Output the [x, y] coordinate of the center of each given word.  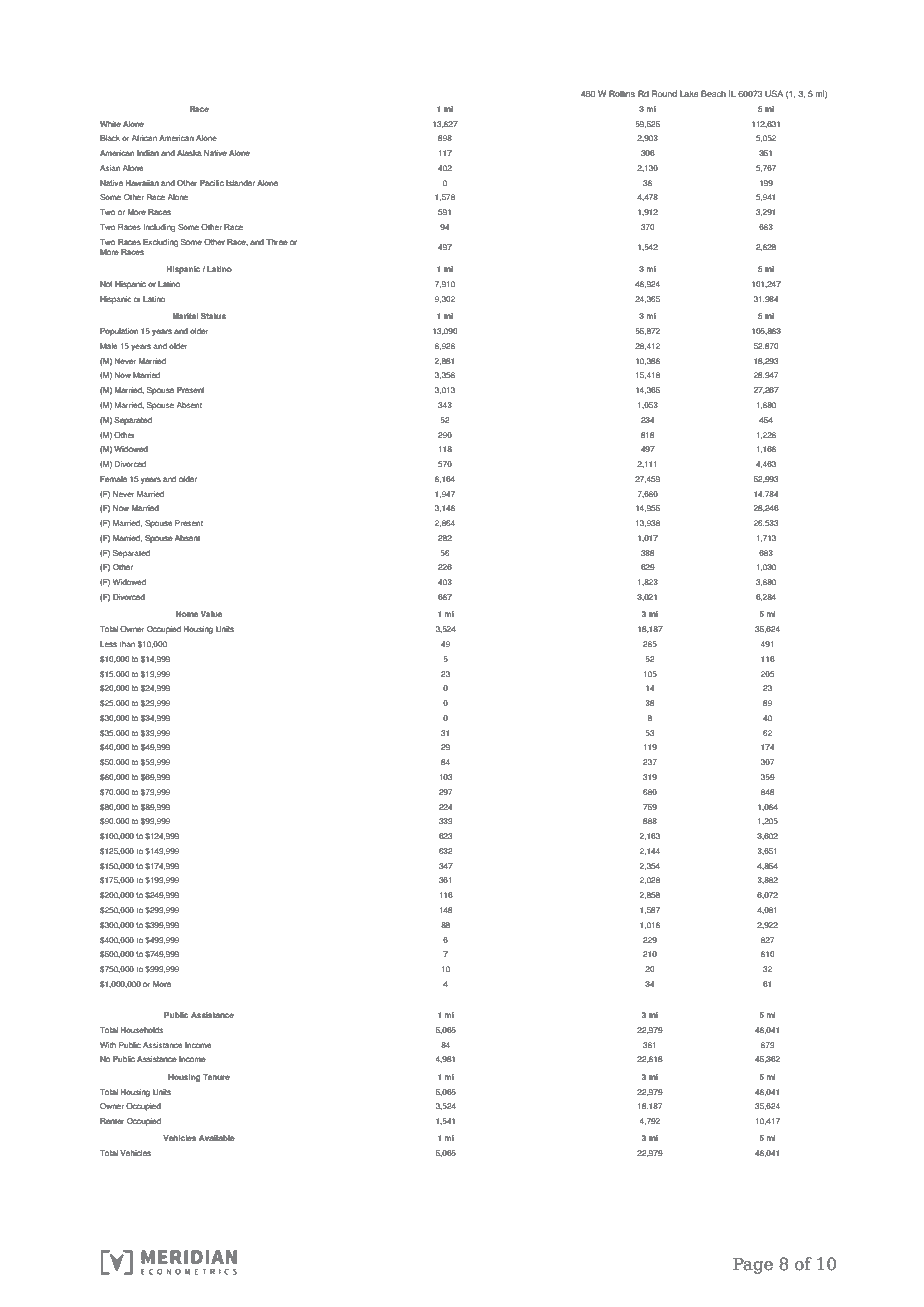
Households [142, 1030]
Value [211, 614]
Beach [713, 93]
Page [753, 1265]
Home [187, 614]
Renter [112, 1121]
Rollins [622, 93]
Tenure [216, 1077]
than [127, 644]
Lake [689, 93]
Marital [185, 316]
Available [217, 1138]
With [108, 1045]
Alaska [189, 153]
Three [277, 242]
